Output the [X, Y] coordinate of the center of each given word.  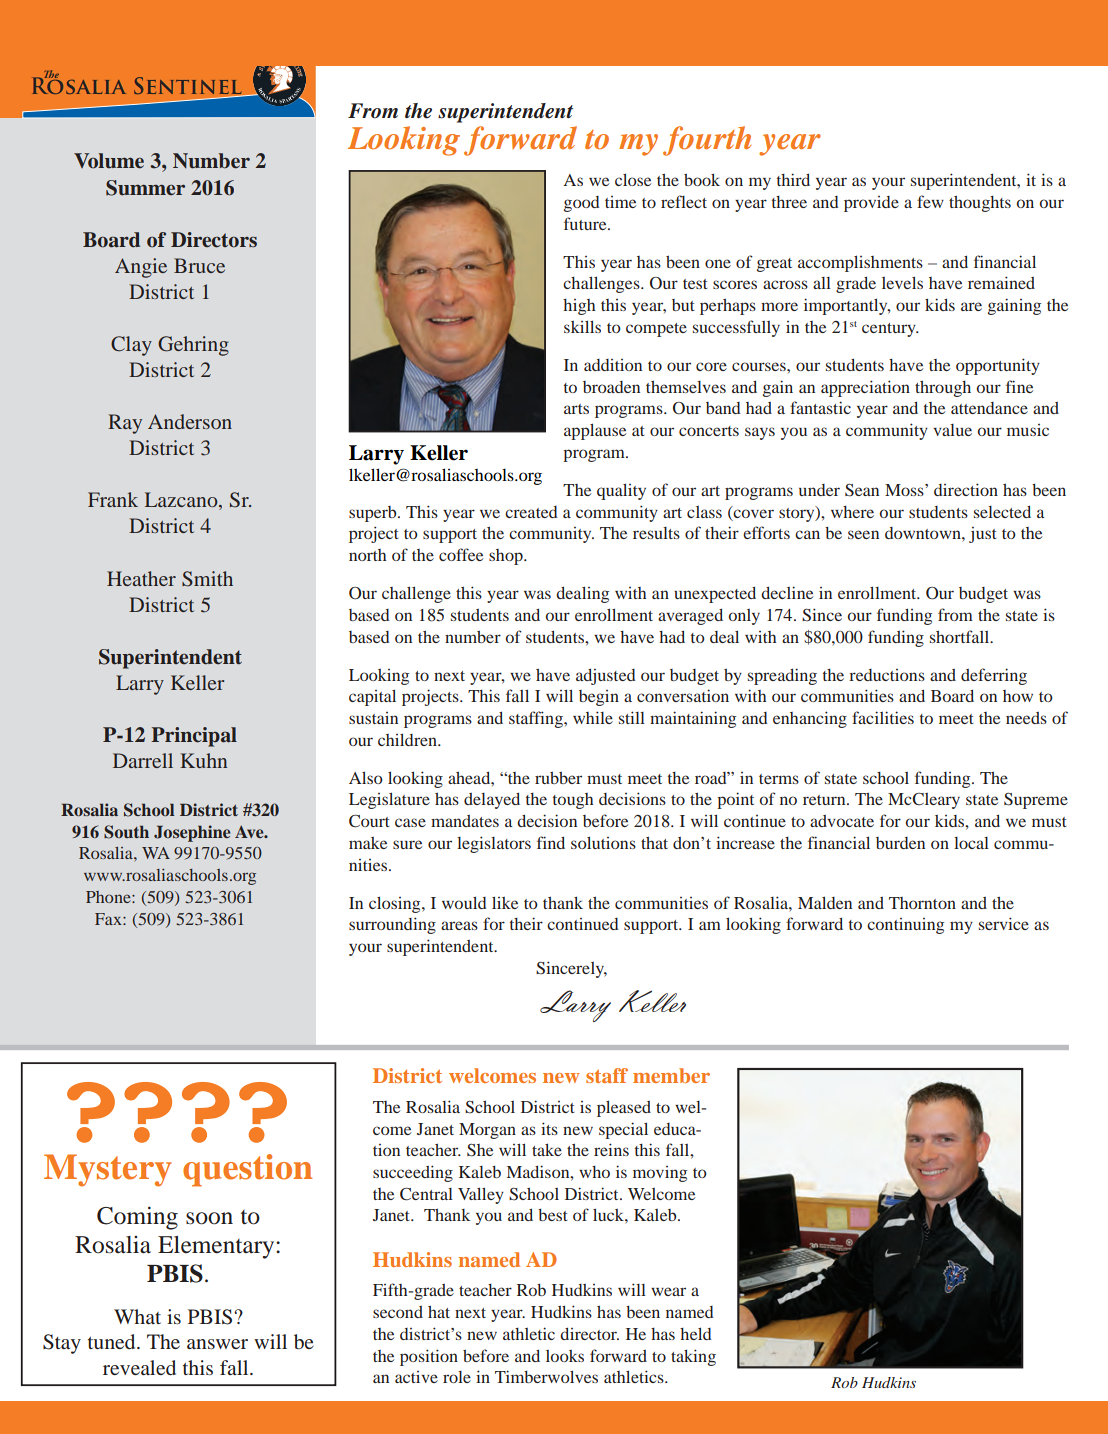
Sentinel [189, 86]
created [531, 512]
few [930, 201]
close [633, 179]
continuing [905, 926]
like [505, 902]
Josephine [192, 833]
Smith [207, 579]
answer [217, 1344]
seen [863, 534]
